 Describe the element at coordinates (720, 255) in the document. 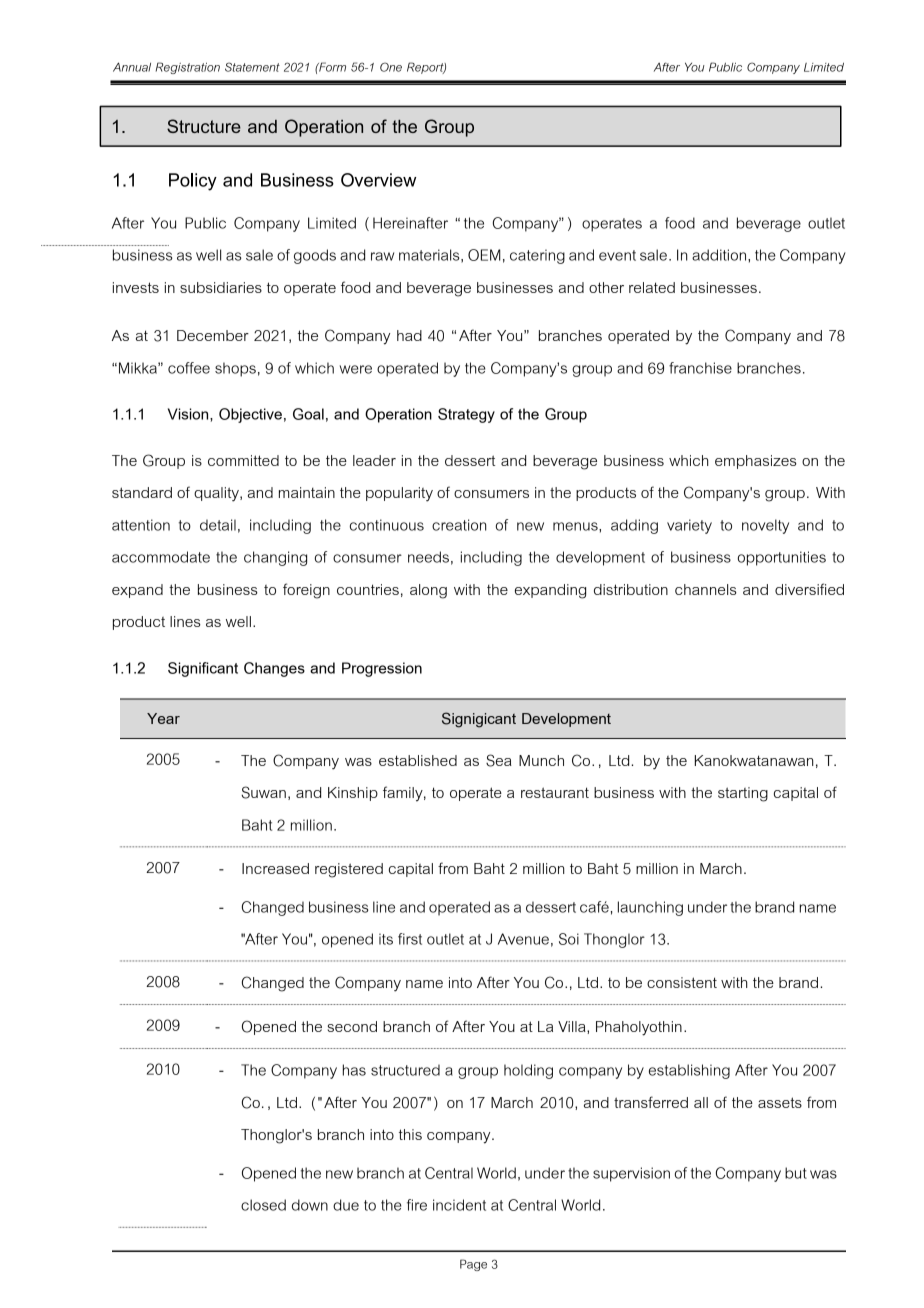

I see `addition` at that location.
